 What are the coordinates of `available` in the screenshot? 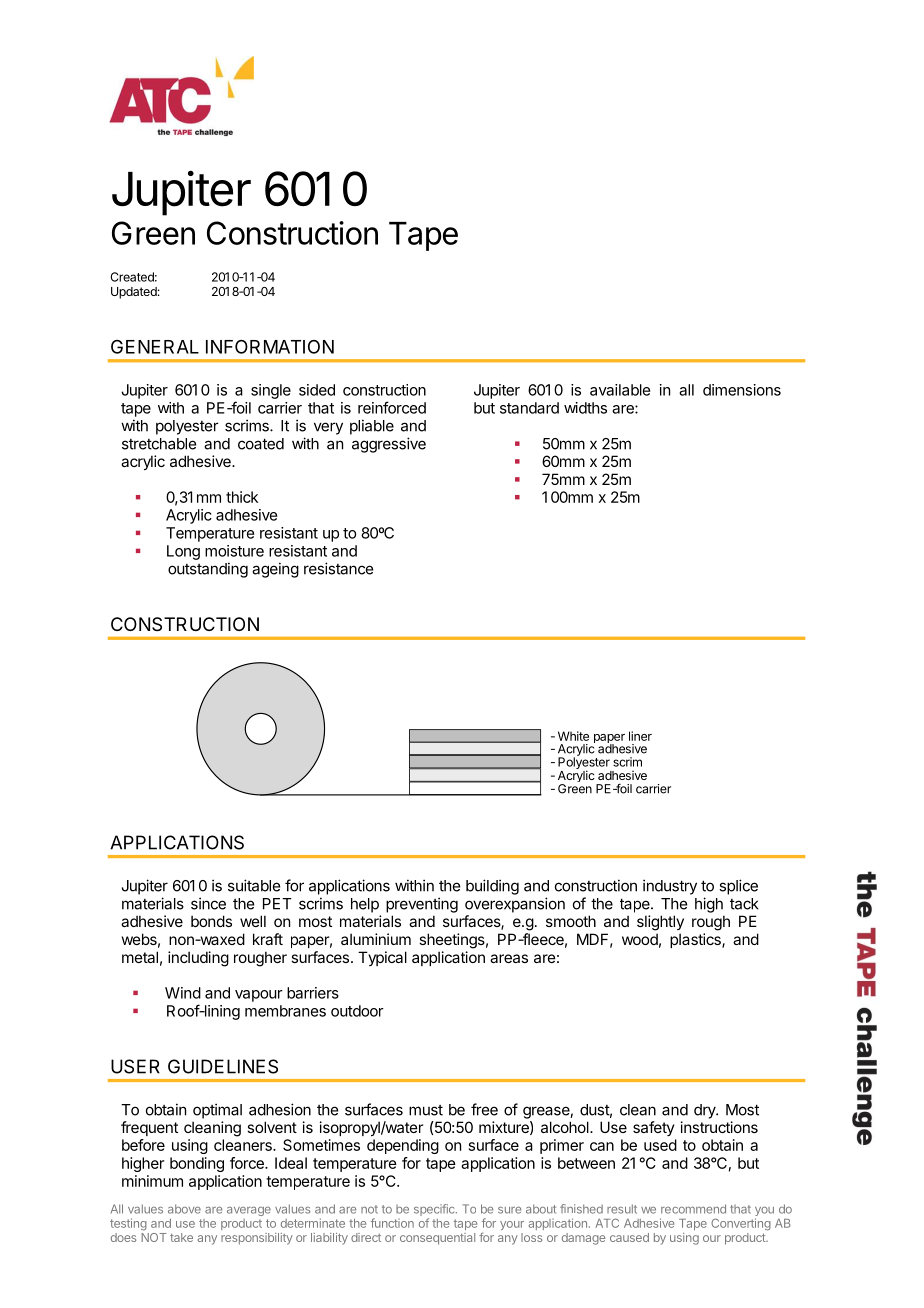 It's located at (620, 390).
